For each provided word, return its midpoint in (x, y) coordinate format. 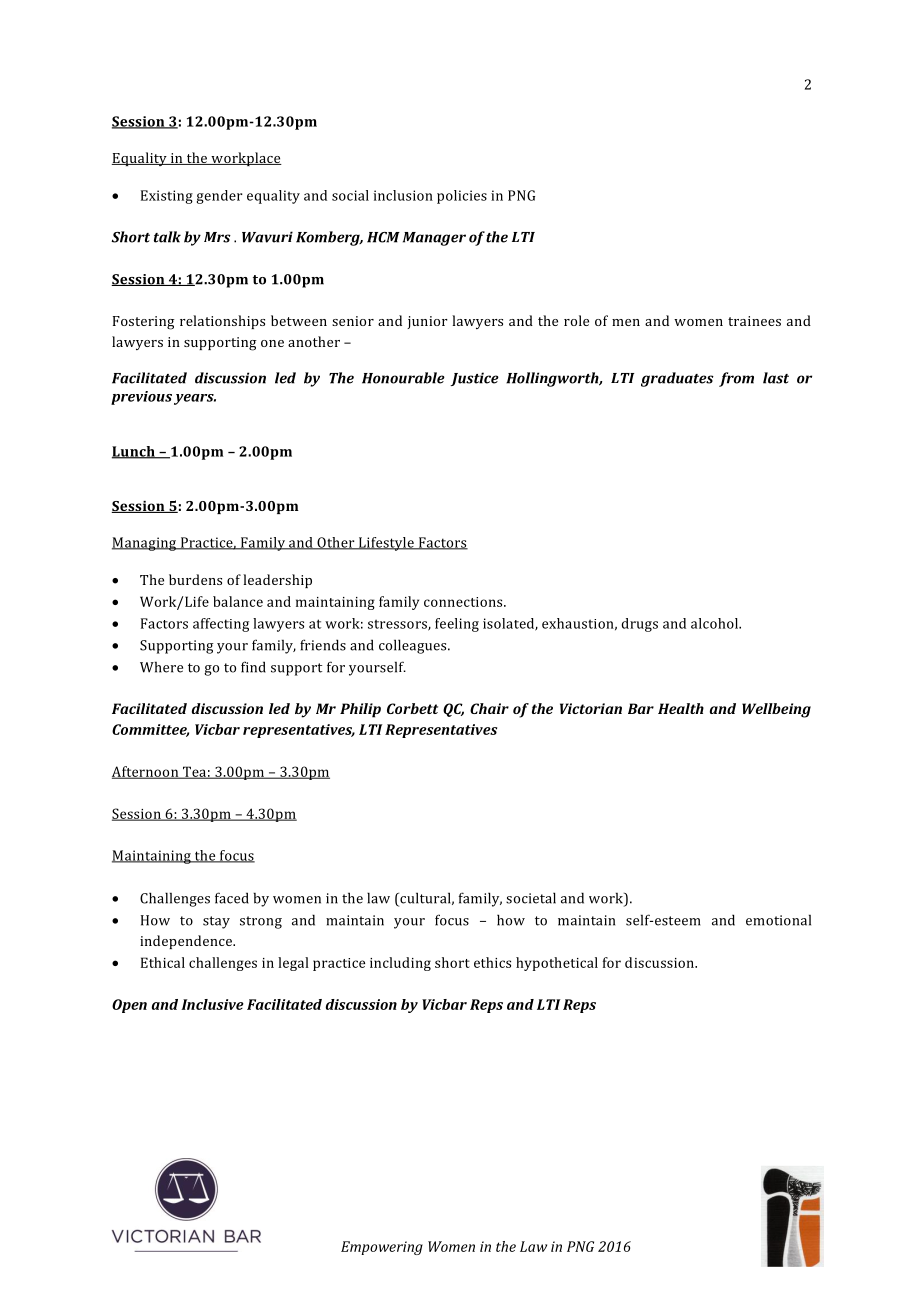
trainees (754, 321)
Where (161, 667)
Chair (489, 708)
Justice (474, 379)
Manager (434, 239)
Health (681, 708)
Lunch (134, 452)
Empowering (382, 1248)
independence (187, 942)
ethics (492, 962)
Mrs (217, 237)
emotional (778, 920)
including (400, 964)
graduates (677, 379)
